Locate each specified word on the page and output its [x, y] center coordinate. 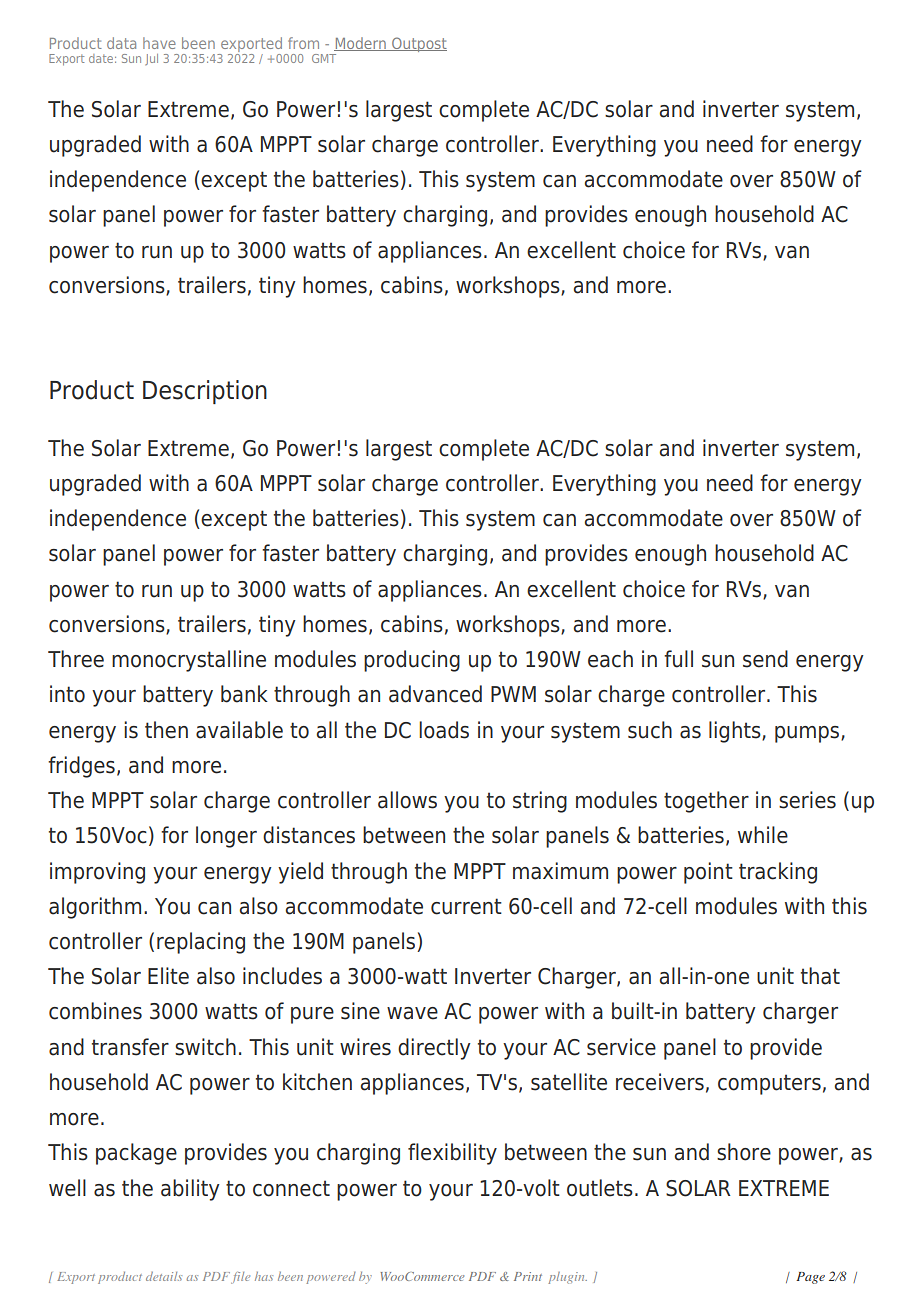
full [678, 659]
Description [205, 392]
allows [407, 800]
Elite [168, 976]
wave [412, 1013]
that [820, 976]
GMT [324, 58]
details [164, 1276]
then [166, 730]
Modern [361, 44]
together [706, 802]
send [765, 659]
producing [412, 661]
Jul [151, 59]
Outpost [418, 44]
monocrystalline [189, 661]
